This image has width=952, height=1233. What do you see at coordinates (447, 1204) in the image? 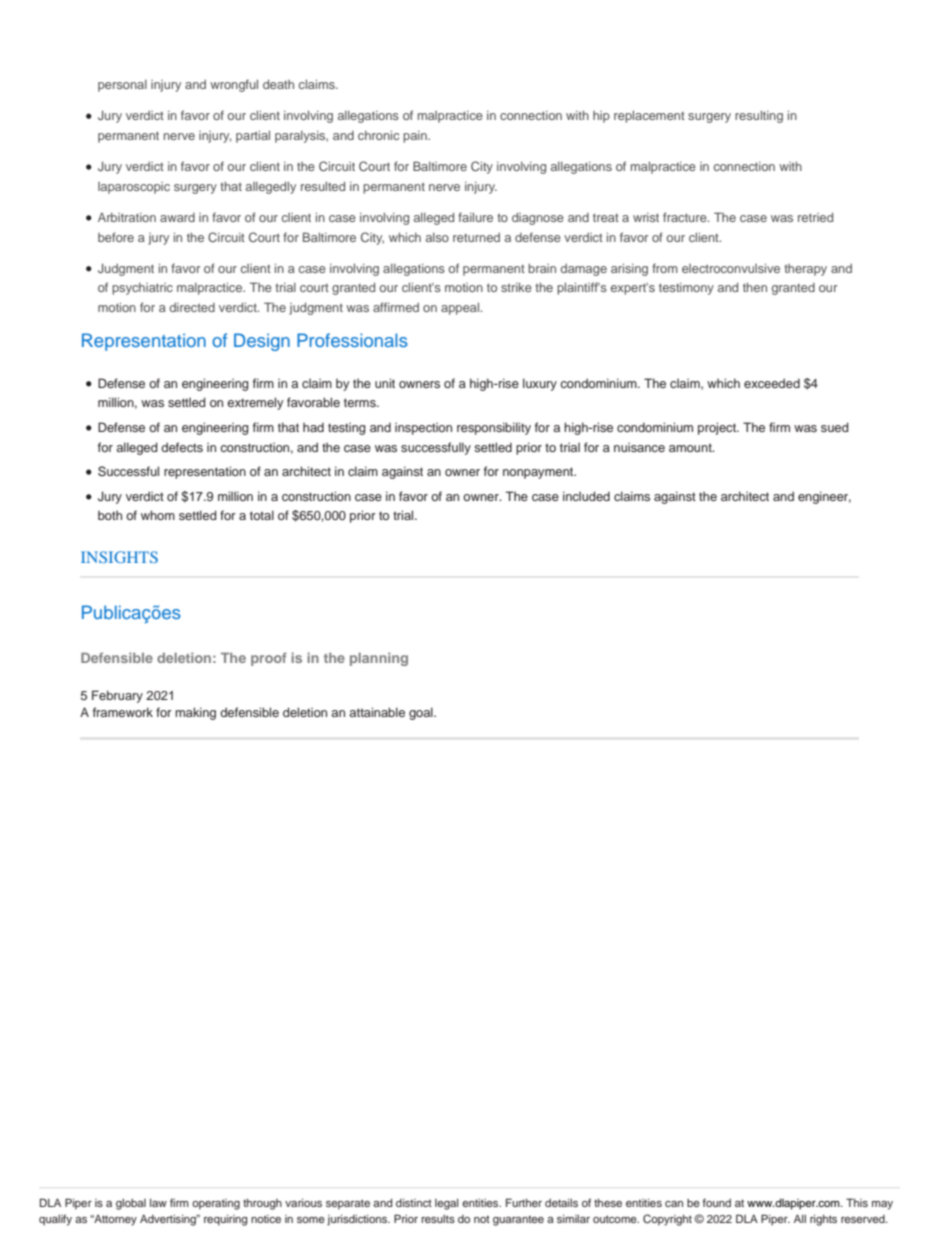
I see `legal` at bounding box center [447, 1204].
